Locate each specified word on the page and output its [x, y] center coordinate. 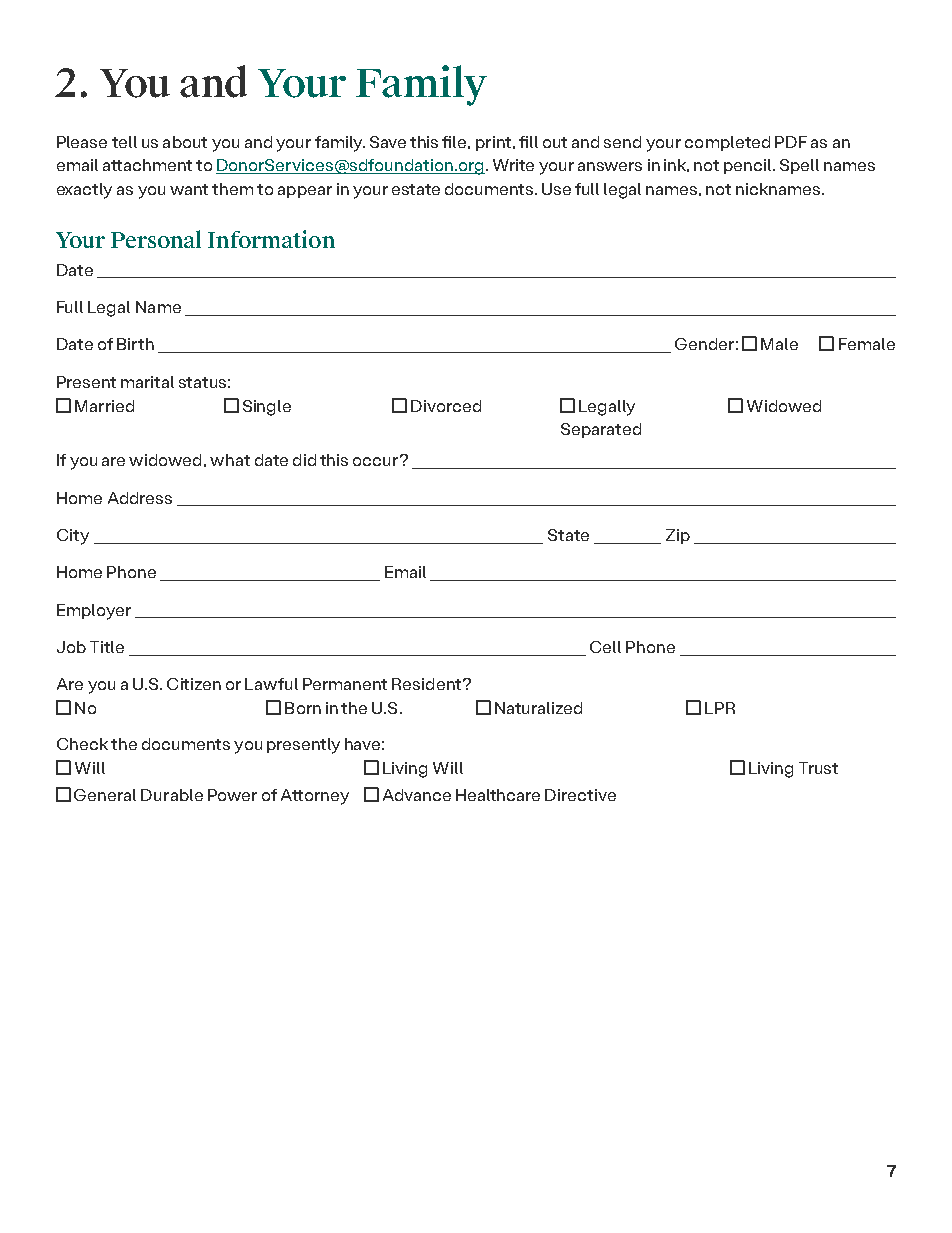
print [493, 143]
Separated [601, 430]
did [304, 460]
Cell [605, 647]
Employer [94, 612]
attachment [147, 165]
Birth [135, 344]
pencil [749, 166]
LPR [720, 708]
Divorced [446, 406]
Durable [172, 795]
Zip [678, 536]
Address [140, 498]
